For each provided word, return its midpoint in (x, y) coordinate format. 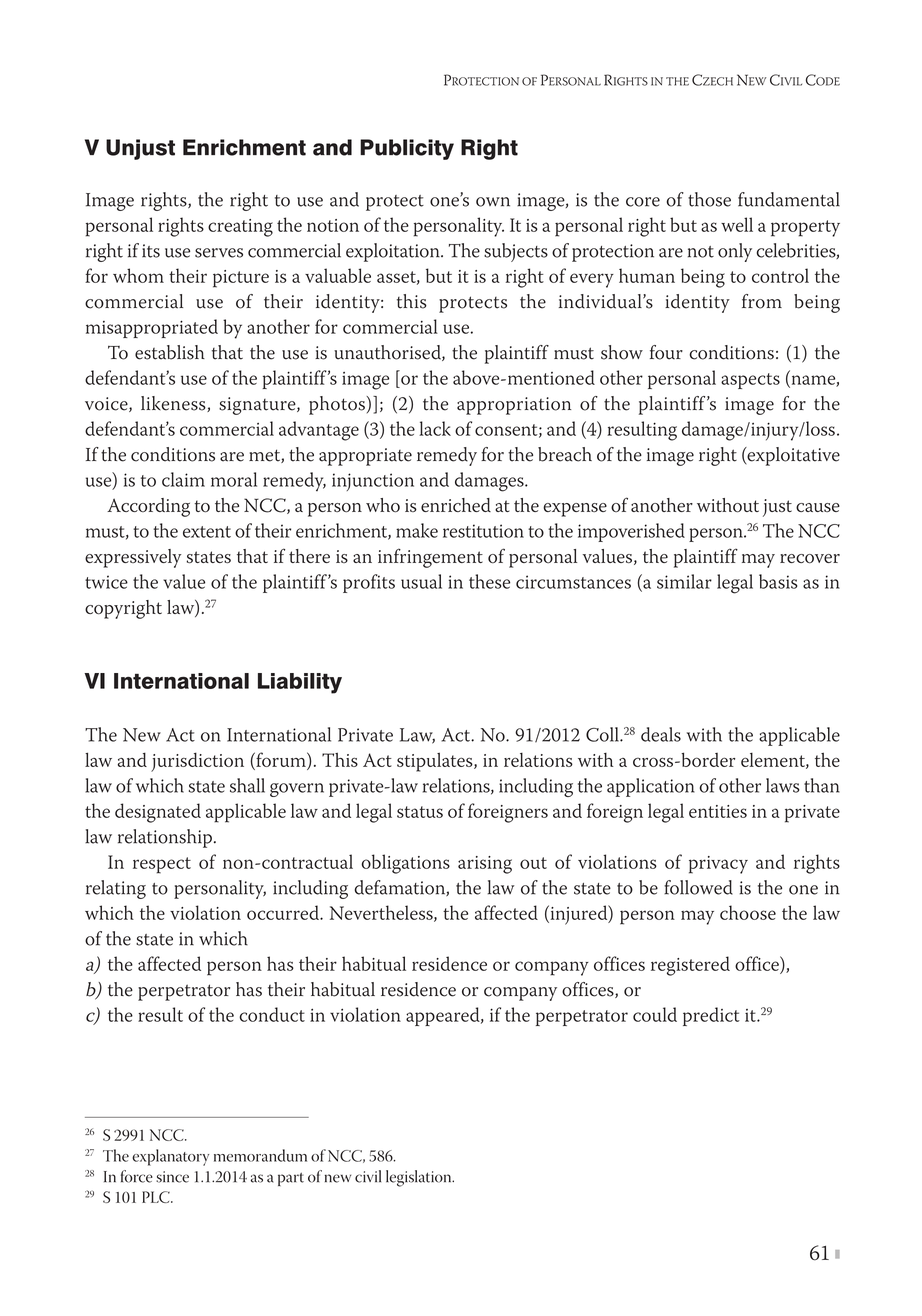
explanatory (170, 1157)
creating (240, 228)
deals (661, 734)
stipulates (436, 762)
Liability (300, 683)
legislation (420, 1178)
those (709, 199)
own (493, 202)
